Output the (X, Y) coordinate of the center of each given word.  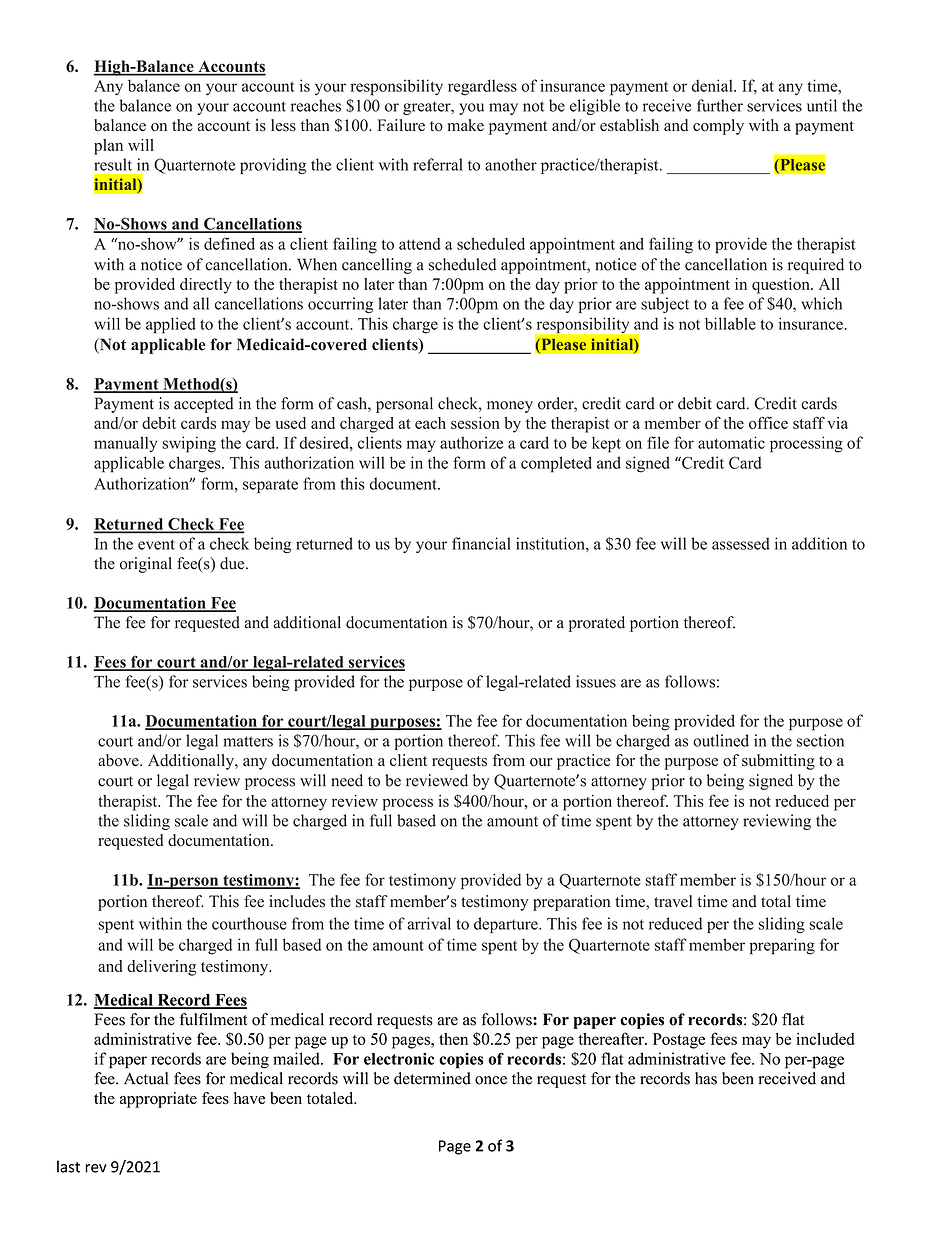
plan (108, 147)
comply (718, 127)
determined (432, 1078)
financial (481, 543)
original (146, 565)
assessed (741, 543)
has (706, 1078)
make (466, 125)
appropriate (158, 1100)
